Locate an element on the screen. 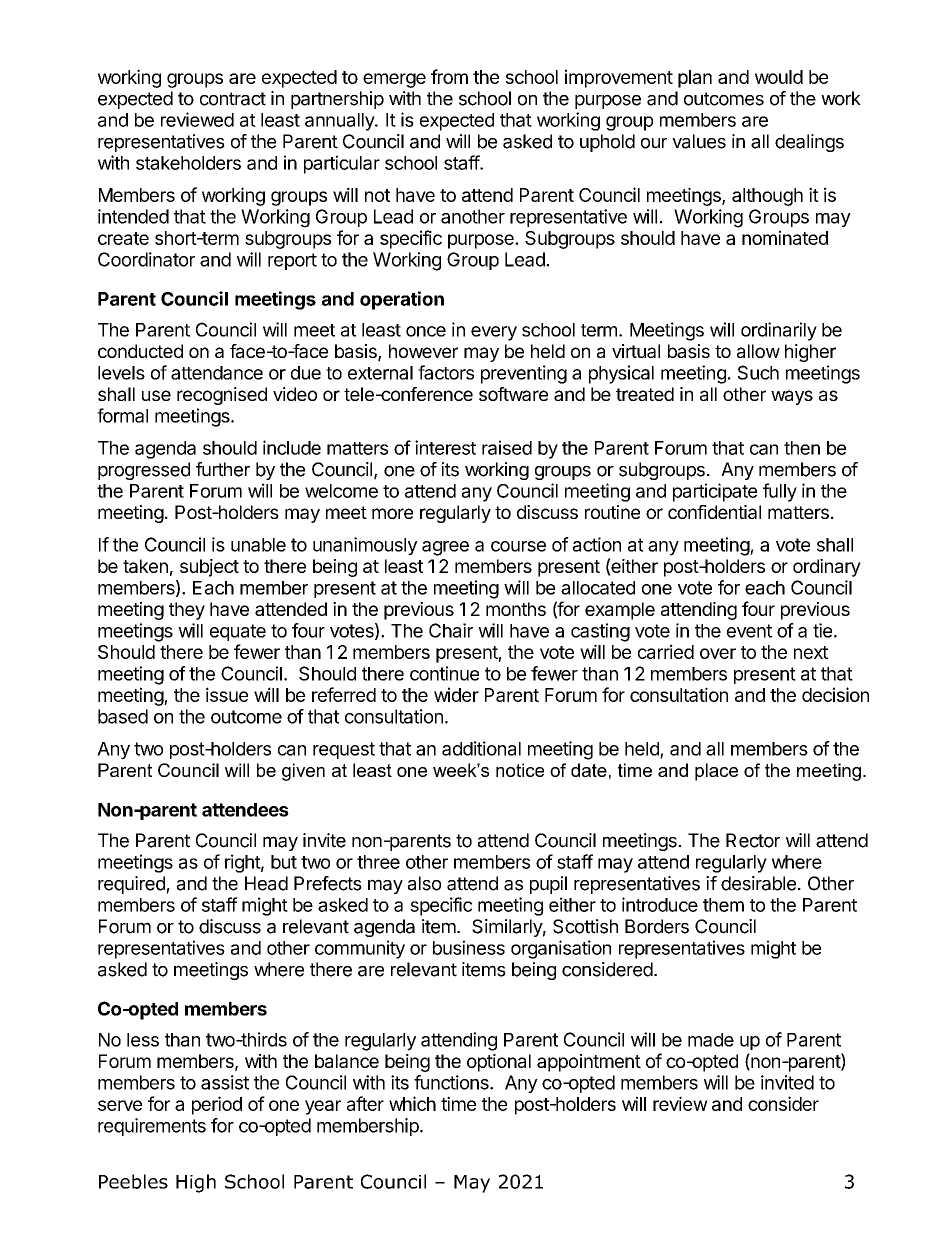  they is located at coordinates (187, 611).
